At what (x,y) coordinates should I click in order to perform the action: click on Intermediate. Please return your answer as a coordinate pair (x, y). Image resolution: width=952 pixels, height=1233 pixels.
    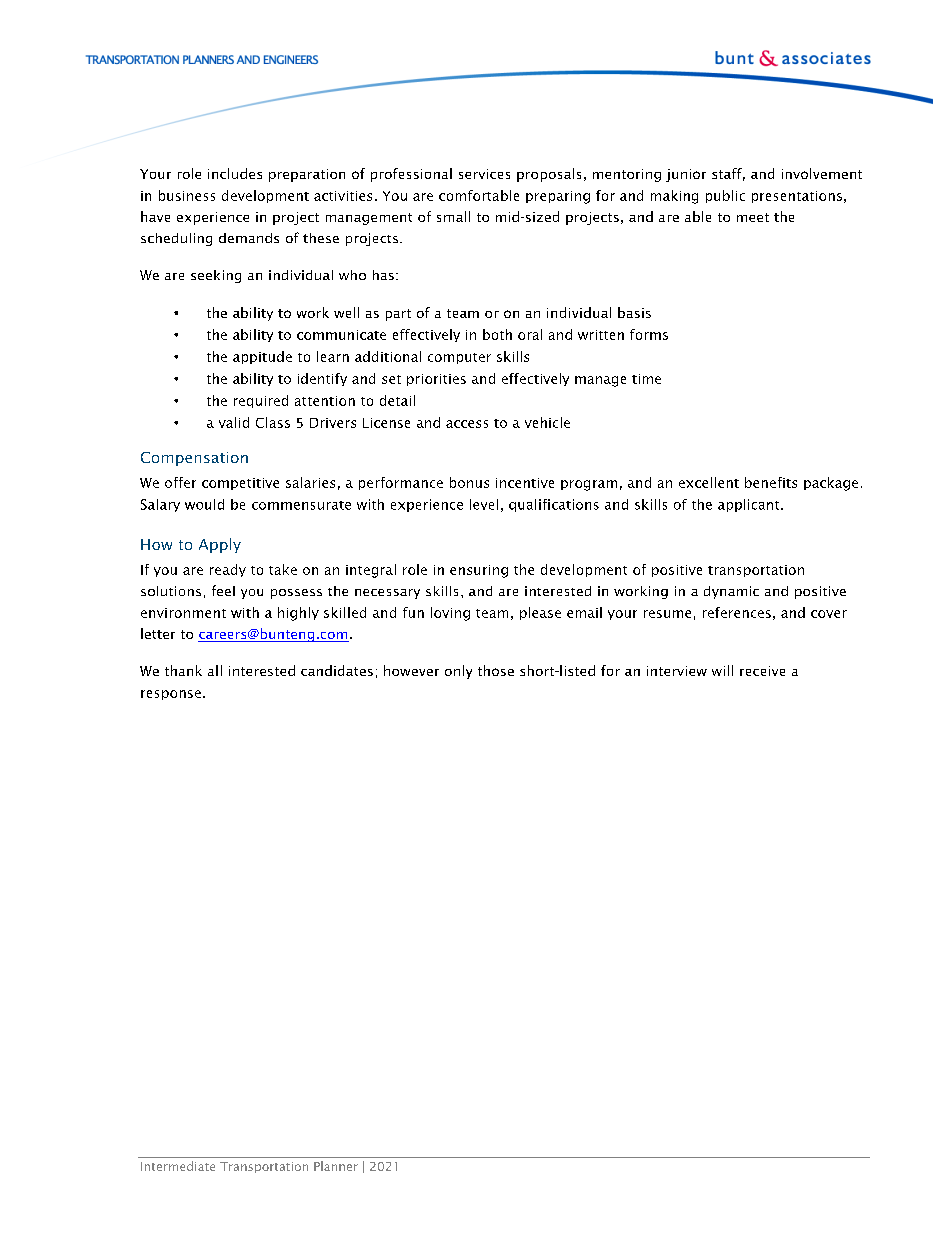
    Looking at the image, I should click on (178, 1166).
